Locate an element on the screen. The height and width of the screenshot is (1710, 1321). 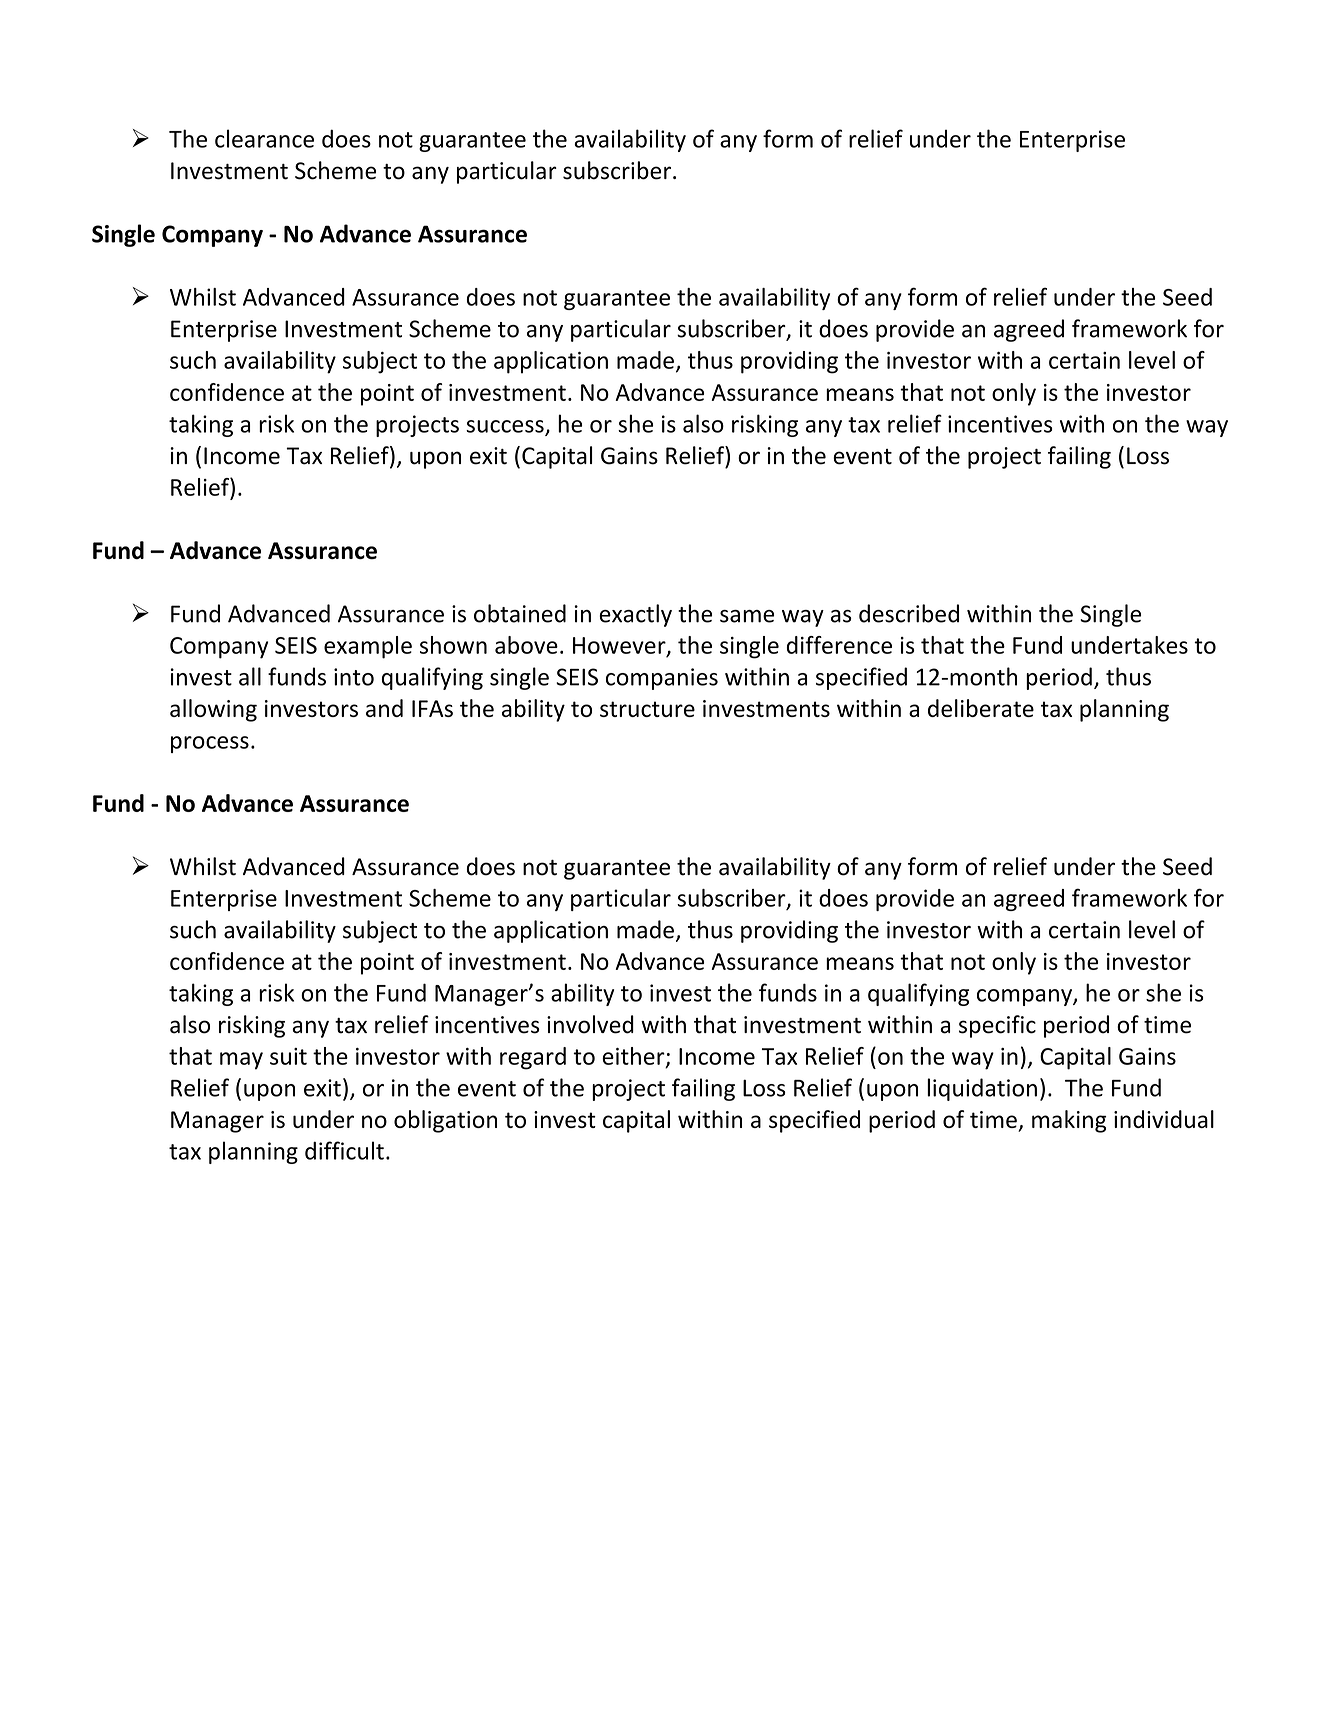
example is located at coordinates (368, 647).
